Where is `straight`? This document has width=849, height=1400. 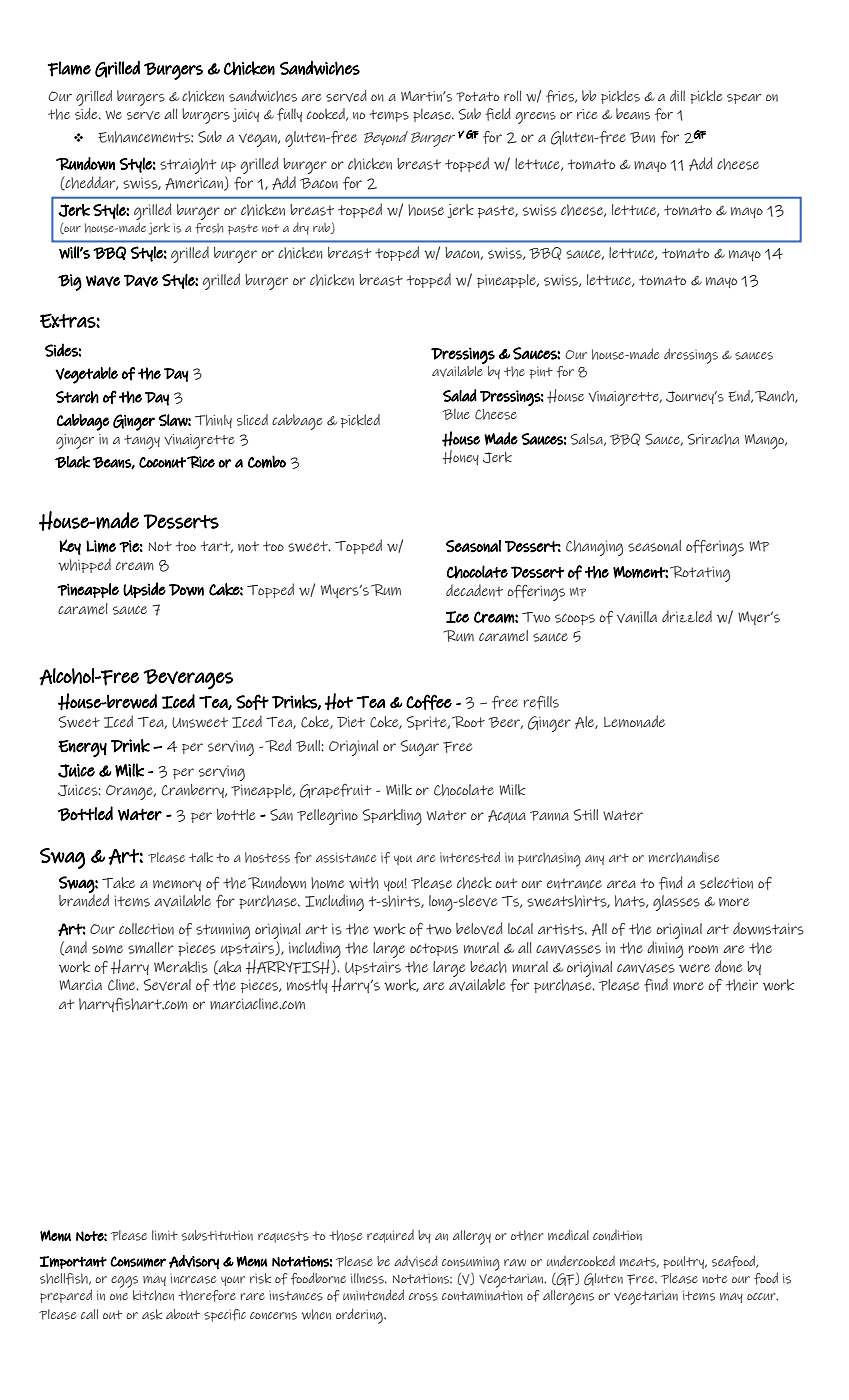
straight is located at coordinates (188, 166).
